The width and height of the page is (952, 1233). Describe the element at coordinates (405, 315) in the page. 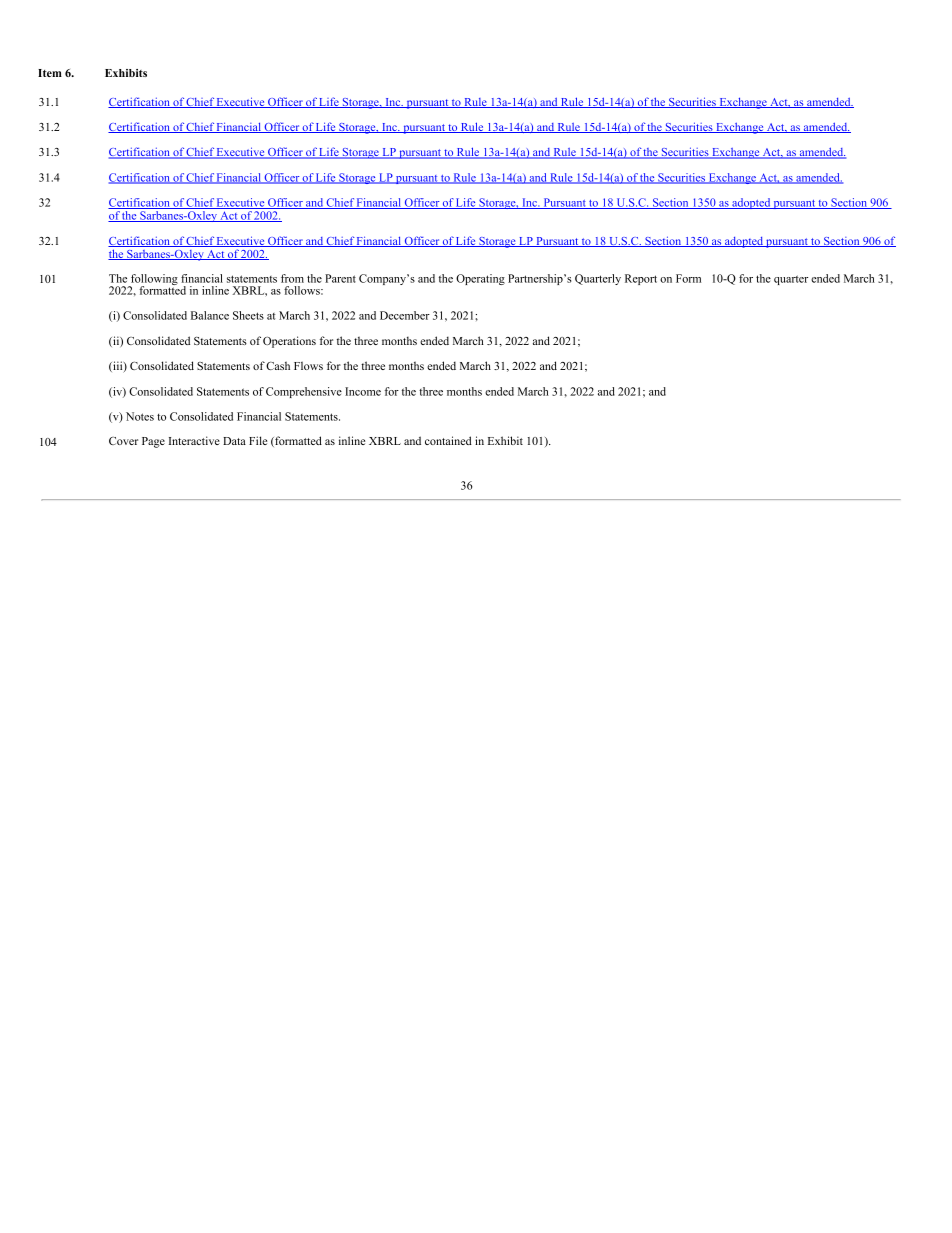

I see `December` at that location.
